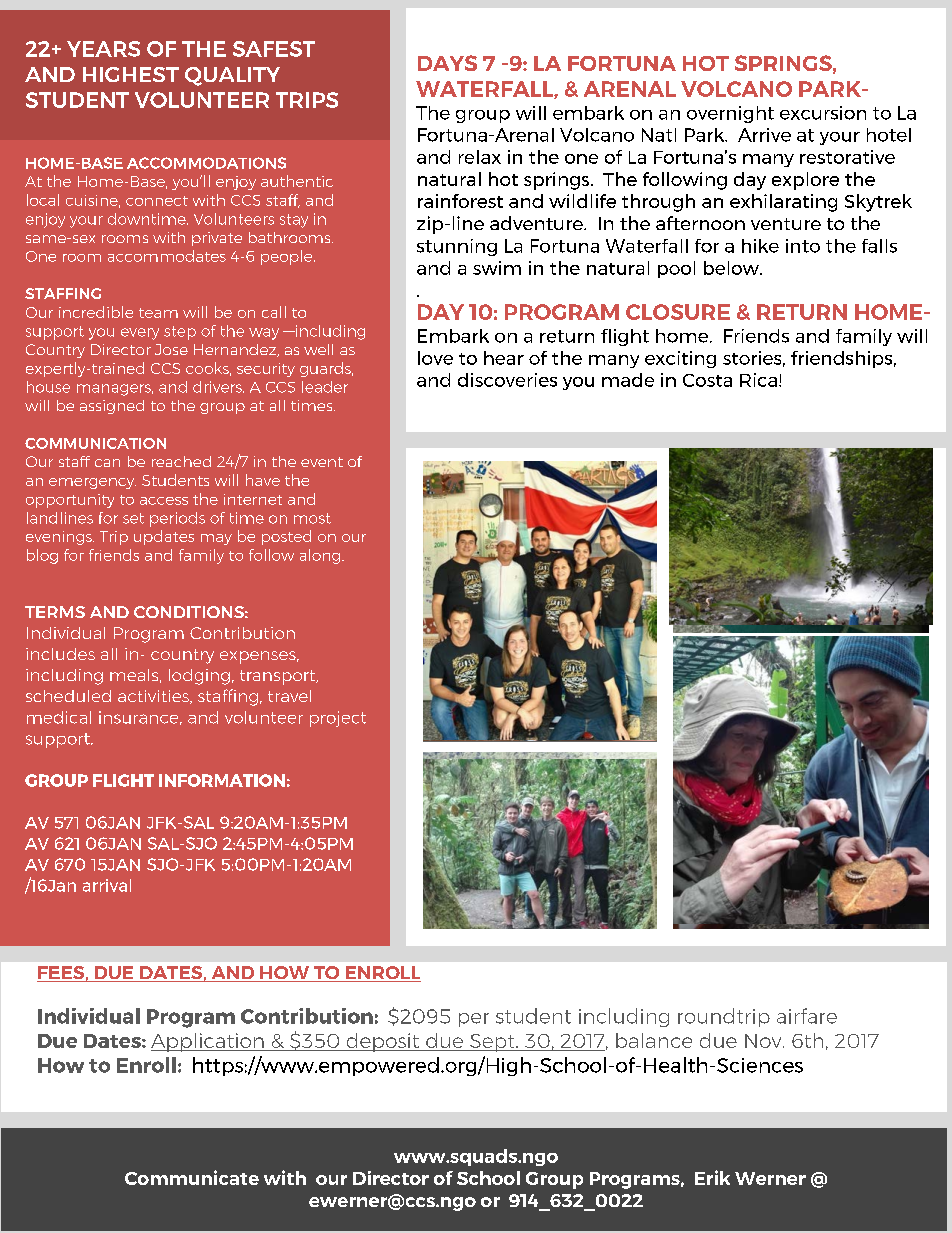  I want to click on YEARS, so click(103, 49).
